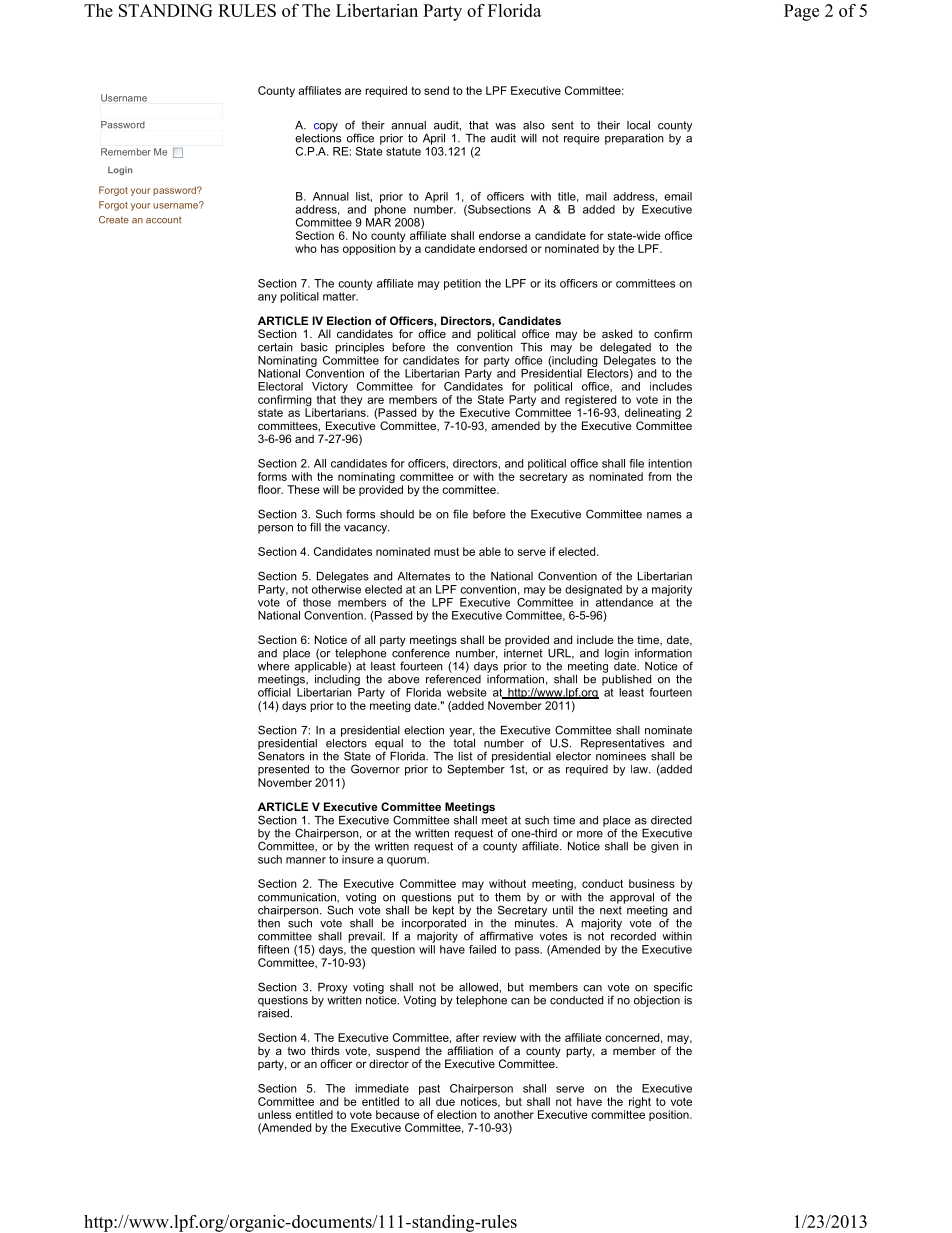 This image has height=1233, width=952. What do you see at coordinates (326, 127) in the image?
I see `copy` at bounding box center [326, 127].
